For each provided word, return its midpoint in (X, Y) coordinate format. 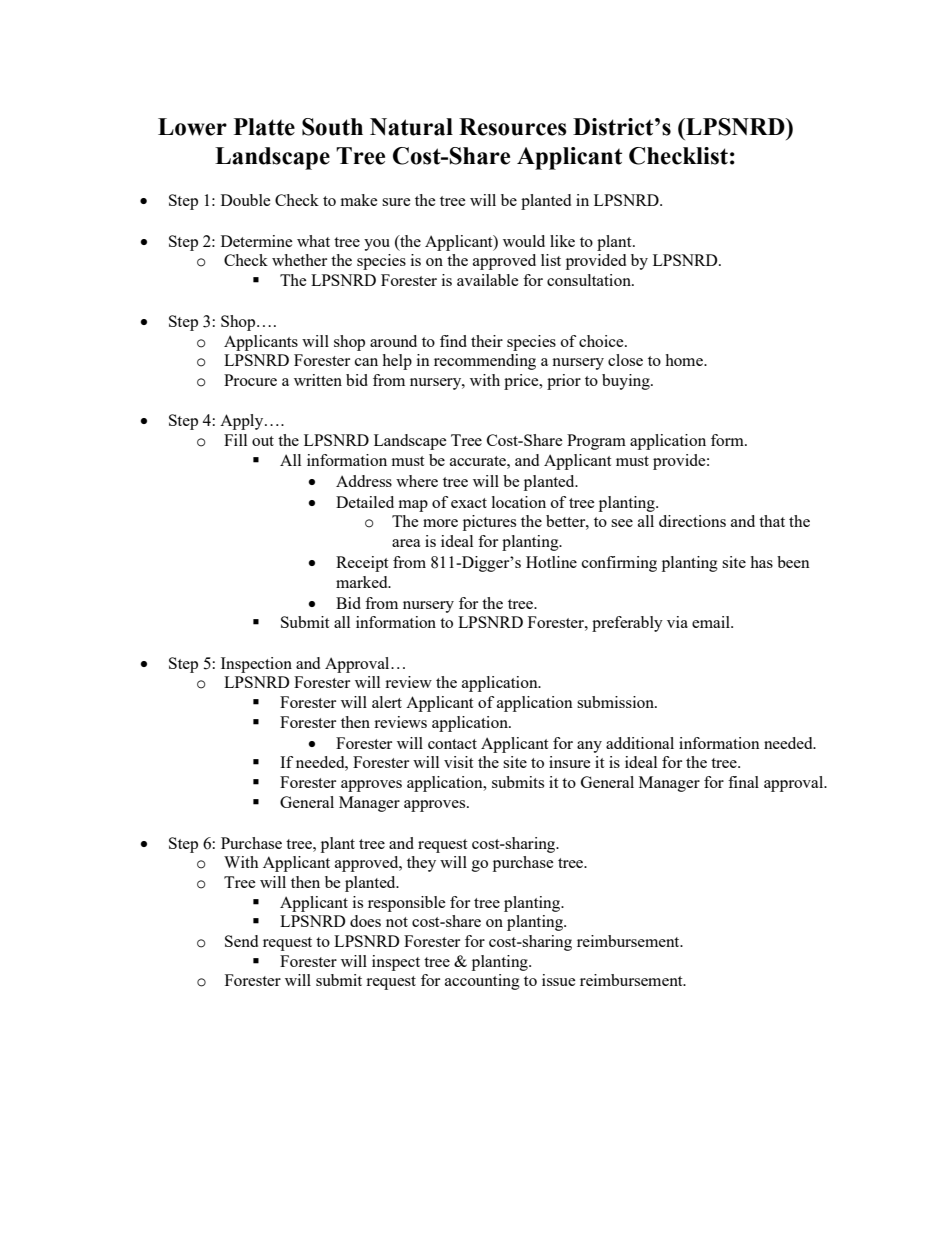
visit (458, 762)
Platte (264, 127)
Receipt (362, 564)
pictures (489, 523)
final (743, 782)
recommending (485, 362)
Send (241, 941)
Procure (250, 380)
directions (692, 521)
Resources (513, 127)
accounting (482, 982)
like (562, 241)
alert (387, 702)
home (685, 360)
